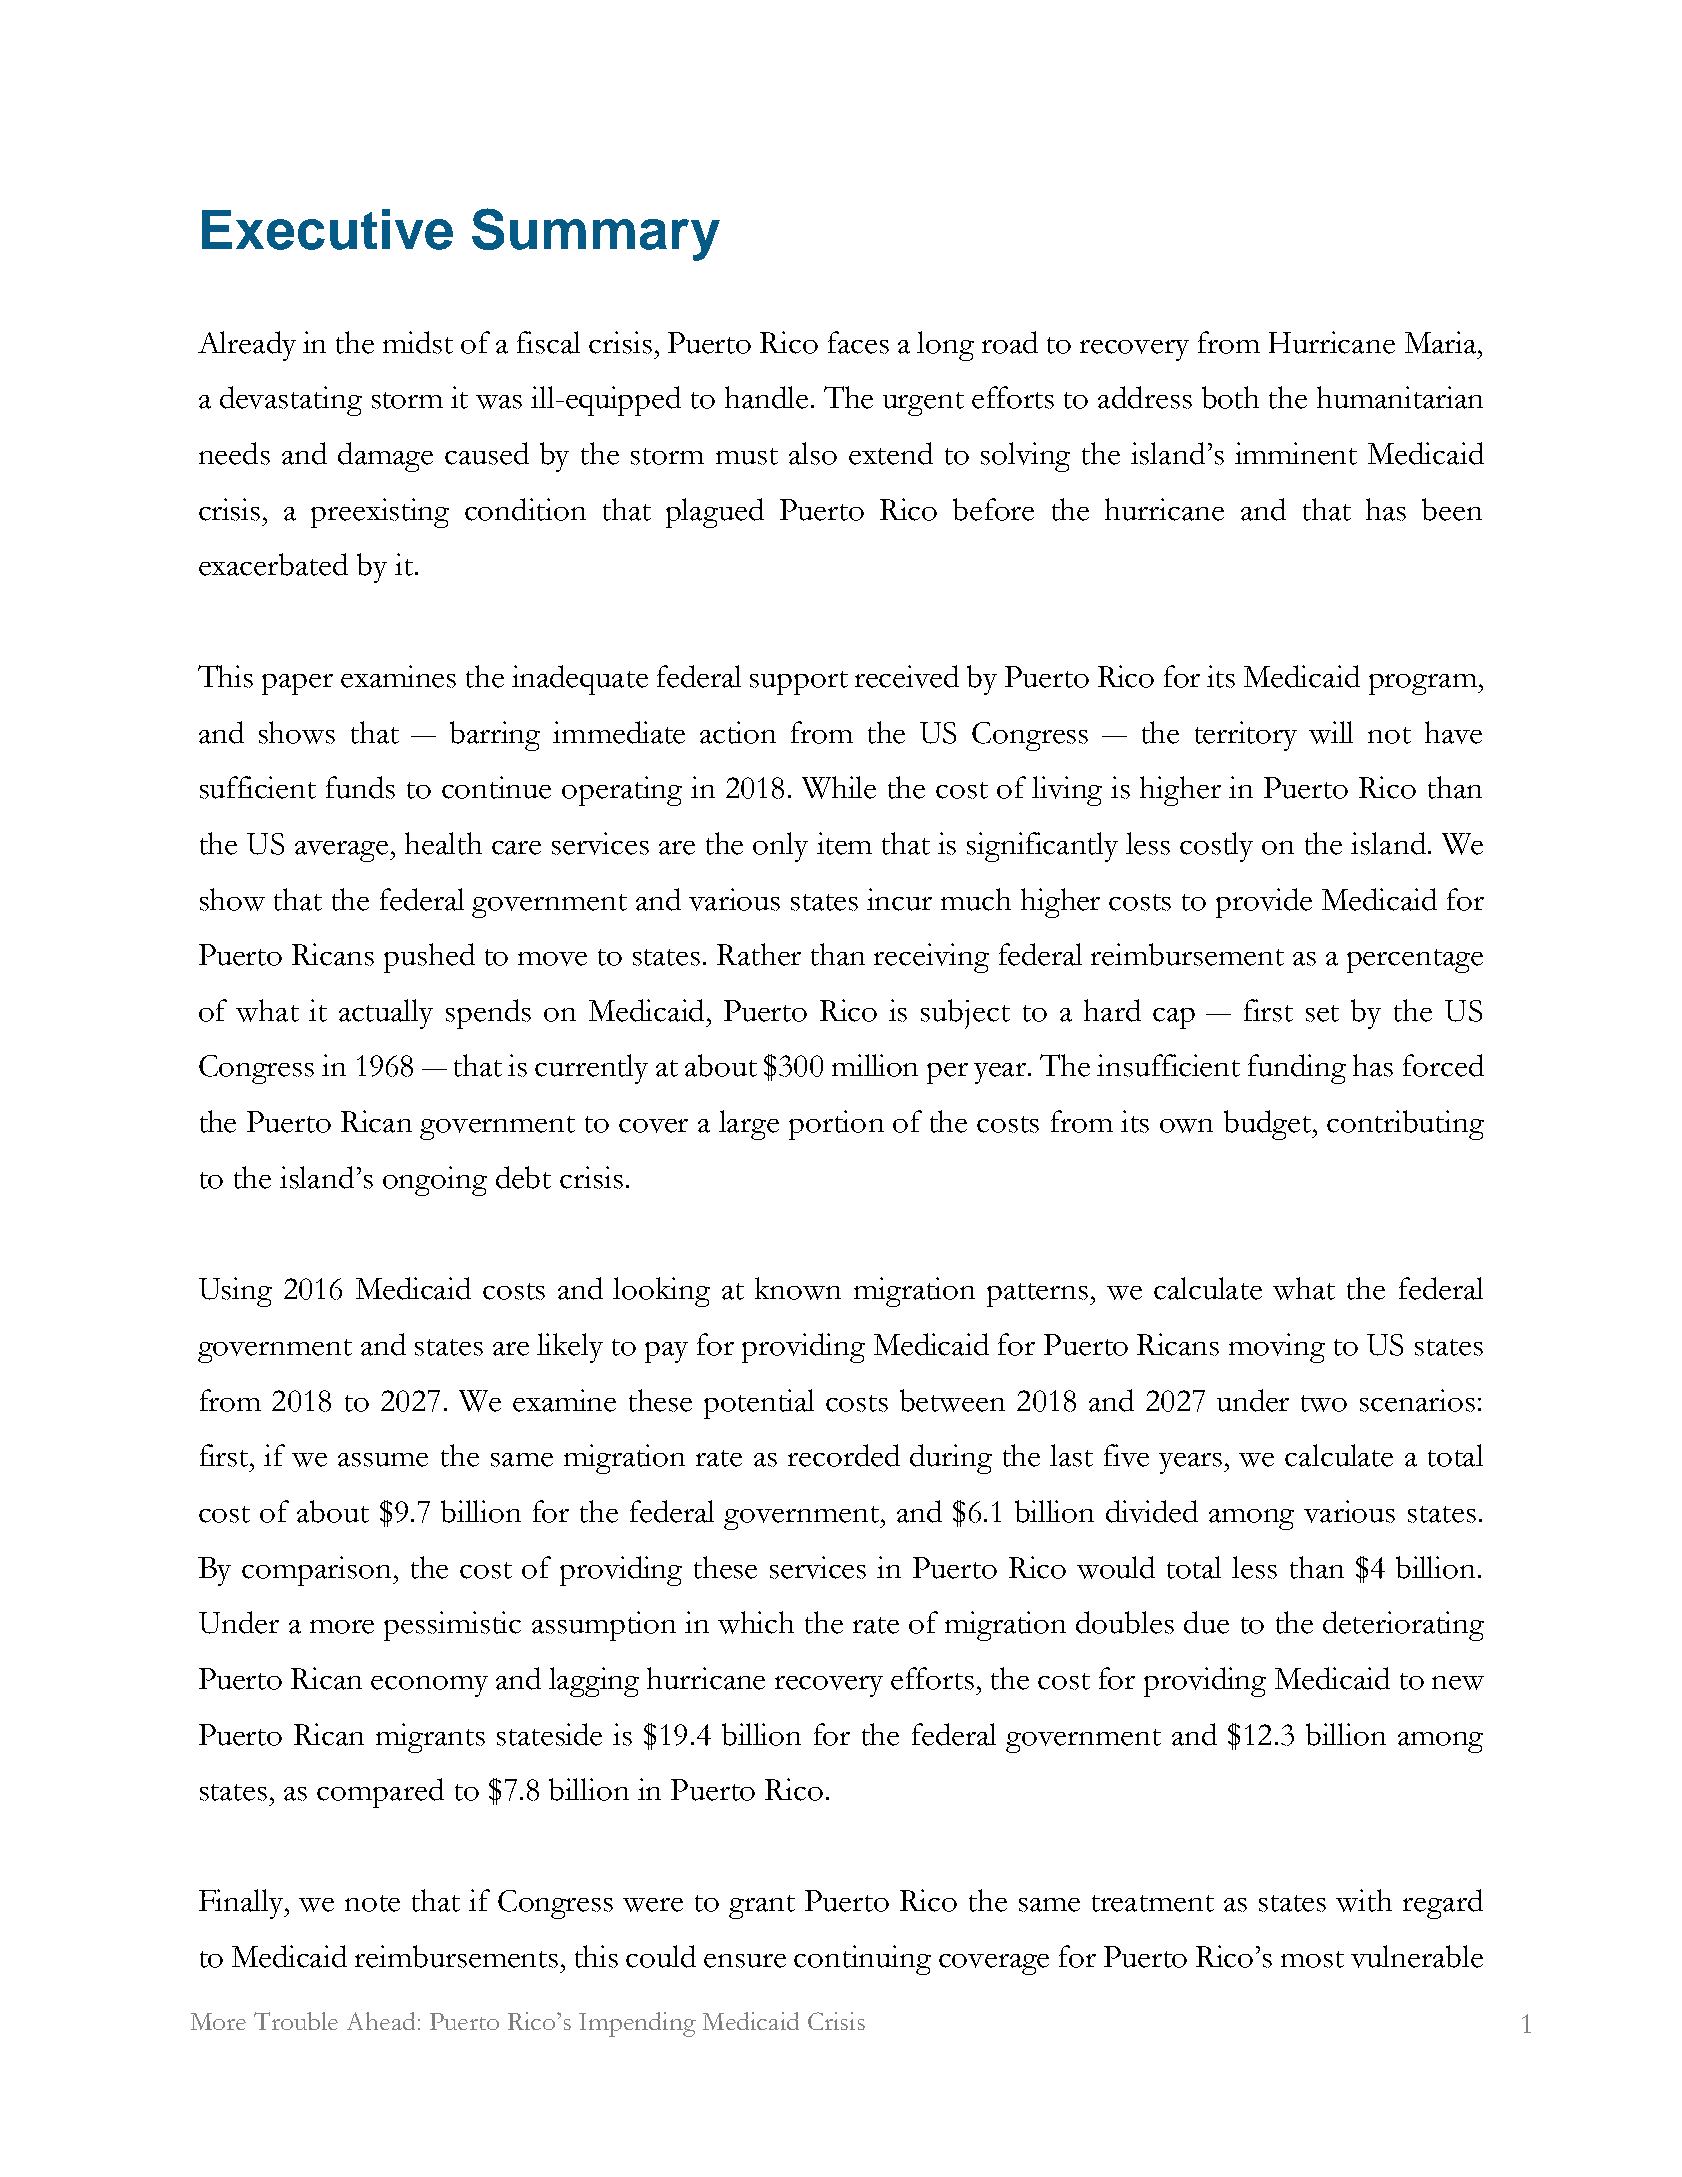  I want to click on average, so click(343, 851).
